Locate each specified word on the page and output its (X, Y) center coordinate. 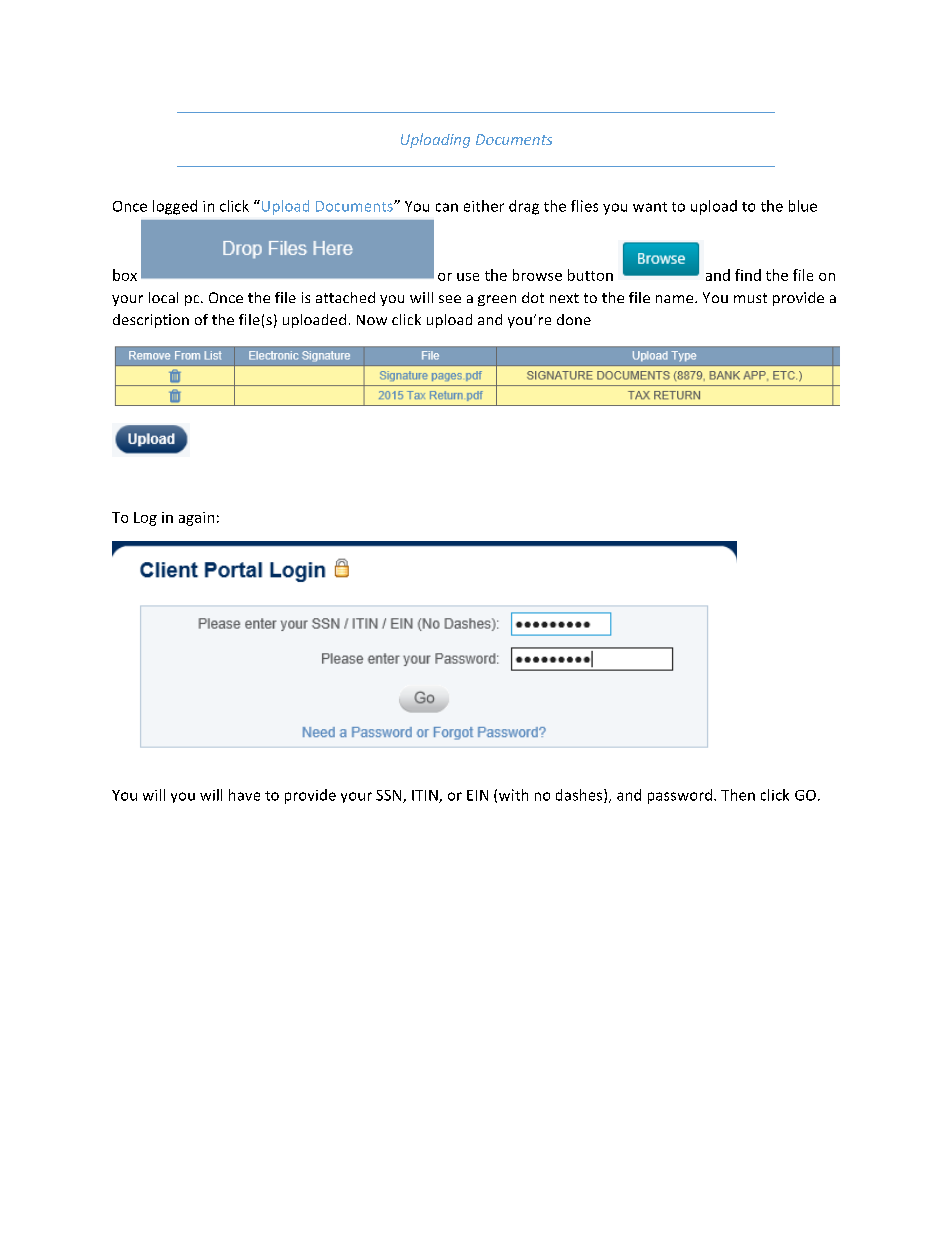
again (196, 519)
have (244, 795)
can (447, 207)
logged (175, 207)
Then (738, 795)
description (151, 321)
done (574, 319)
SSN (390, 796)
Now (372, 320)
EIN (477, 795)
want (650, 207)
